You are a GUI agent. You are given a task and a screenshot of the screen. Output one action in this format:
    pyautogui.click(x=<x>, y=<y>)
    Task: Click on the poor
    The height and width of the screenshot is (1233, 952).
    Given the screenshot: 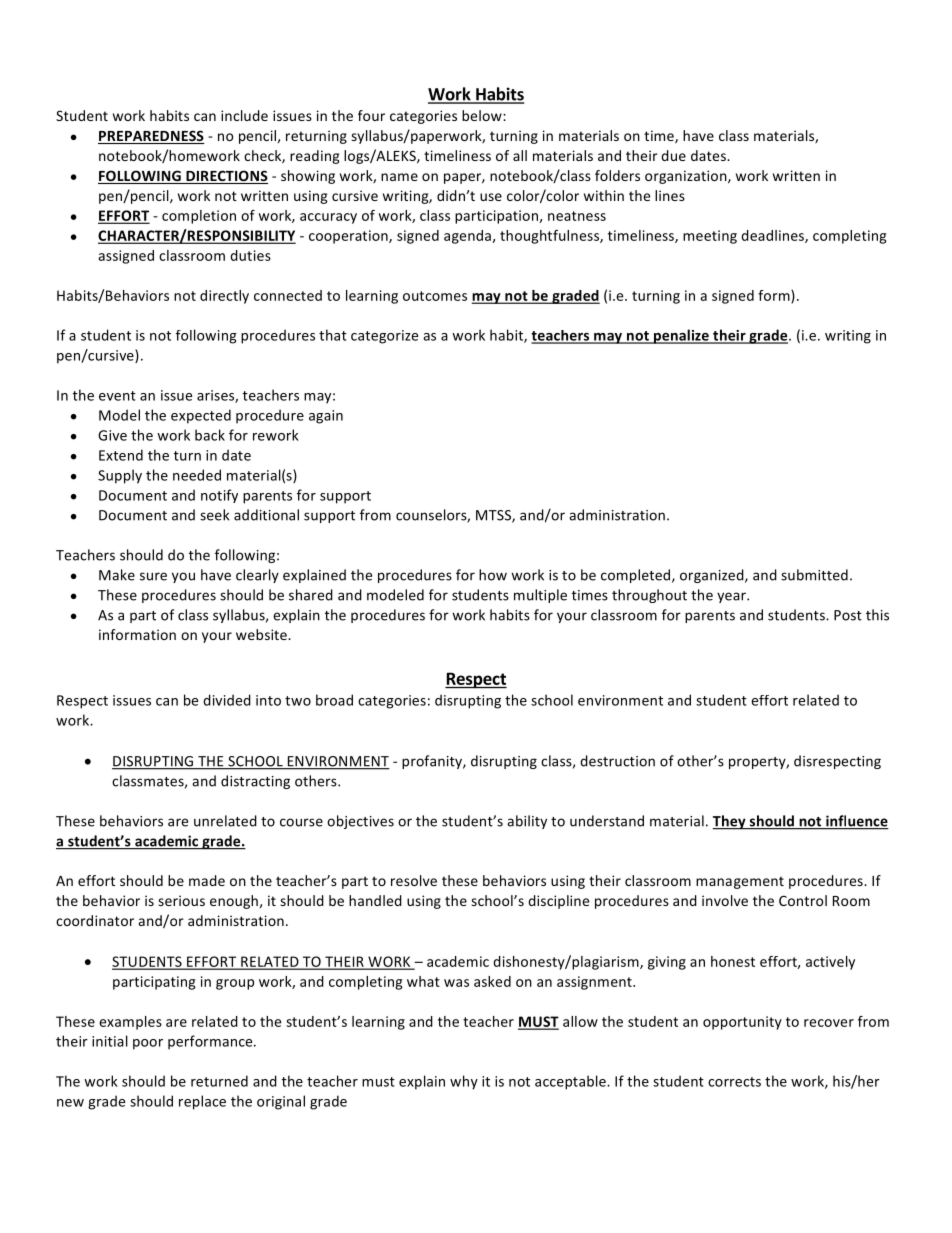 What is the action you would take?
    pyautogui.click(x=148, y=1044)
